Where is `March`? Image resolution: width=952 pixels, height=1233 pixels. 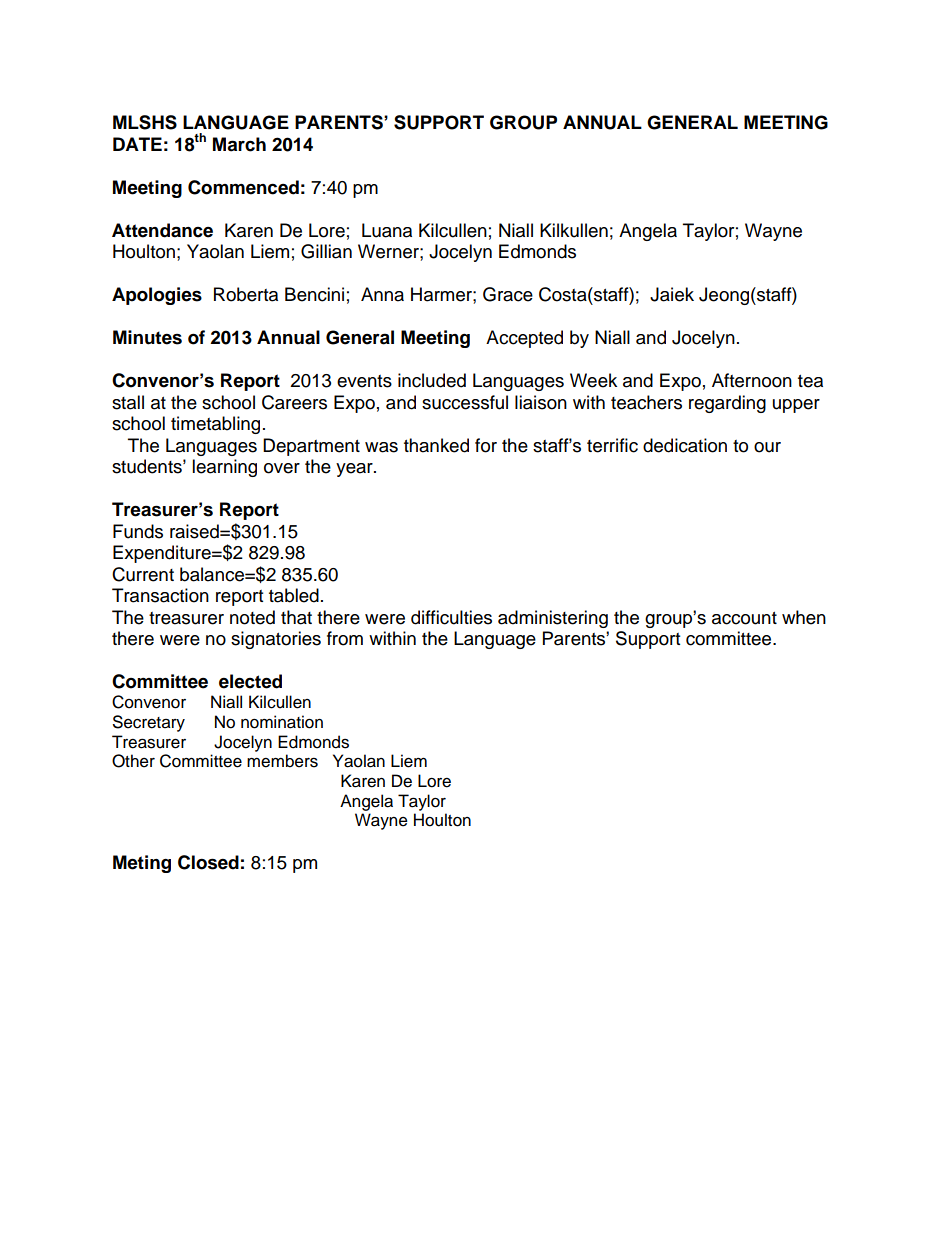 March is located at coordinates (239, 144).
